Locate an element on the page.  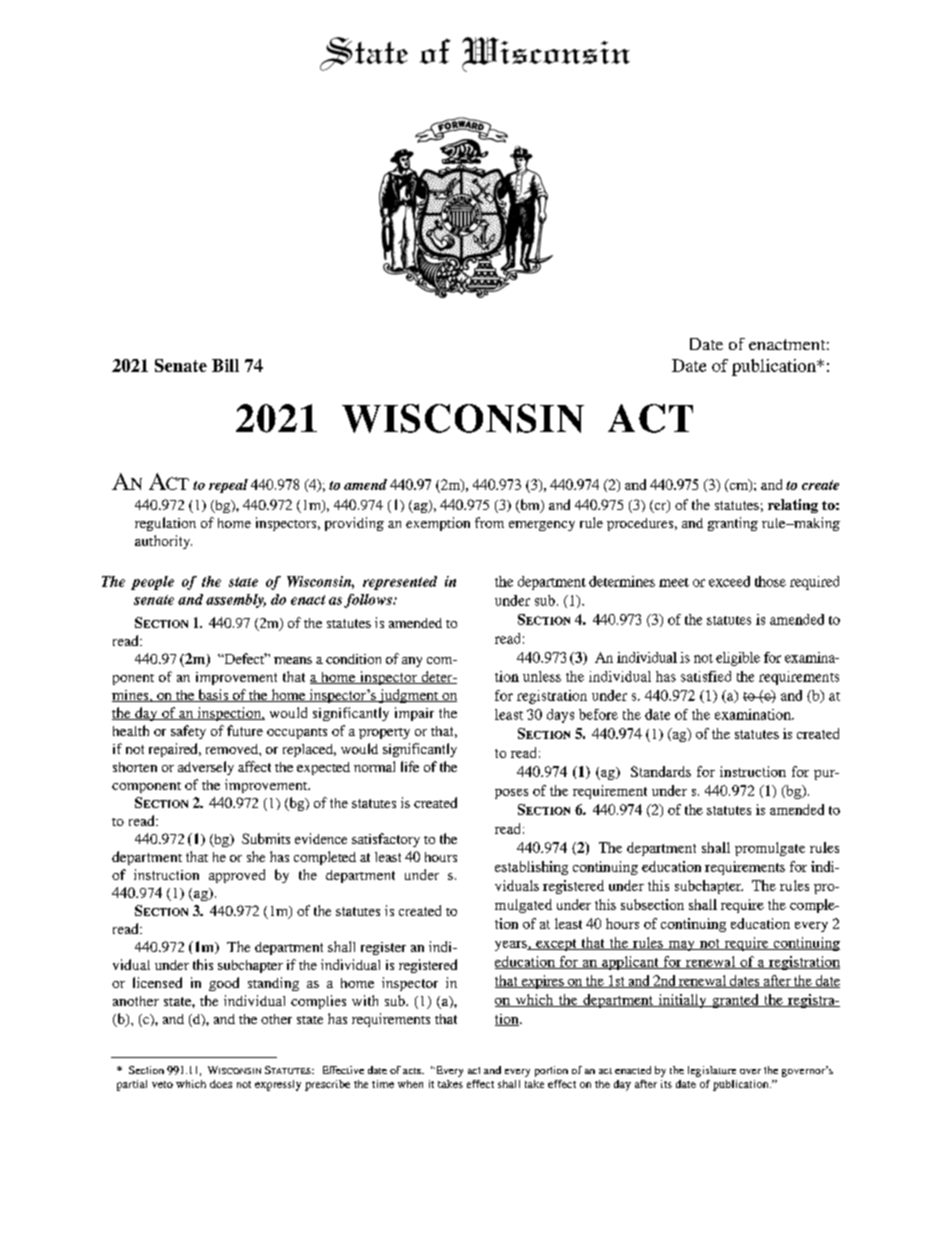
approved is located at coordinates (237, 876).
